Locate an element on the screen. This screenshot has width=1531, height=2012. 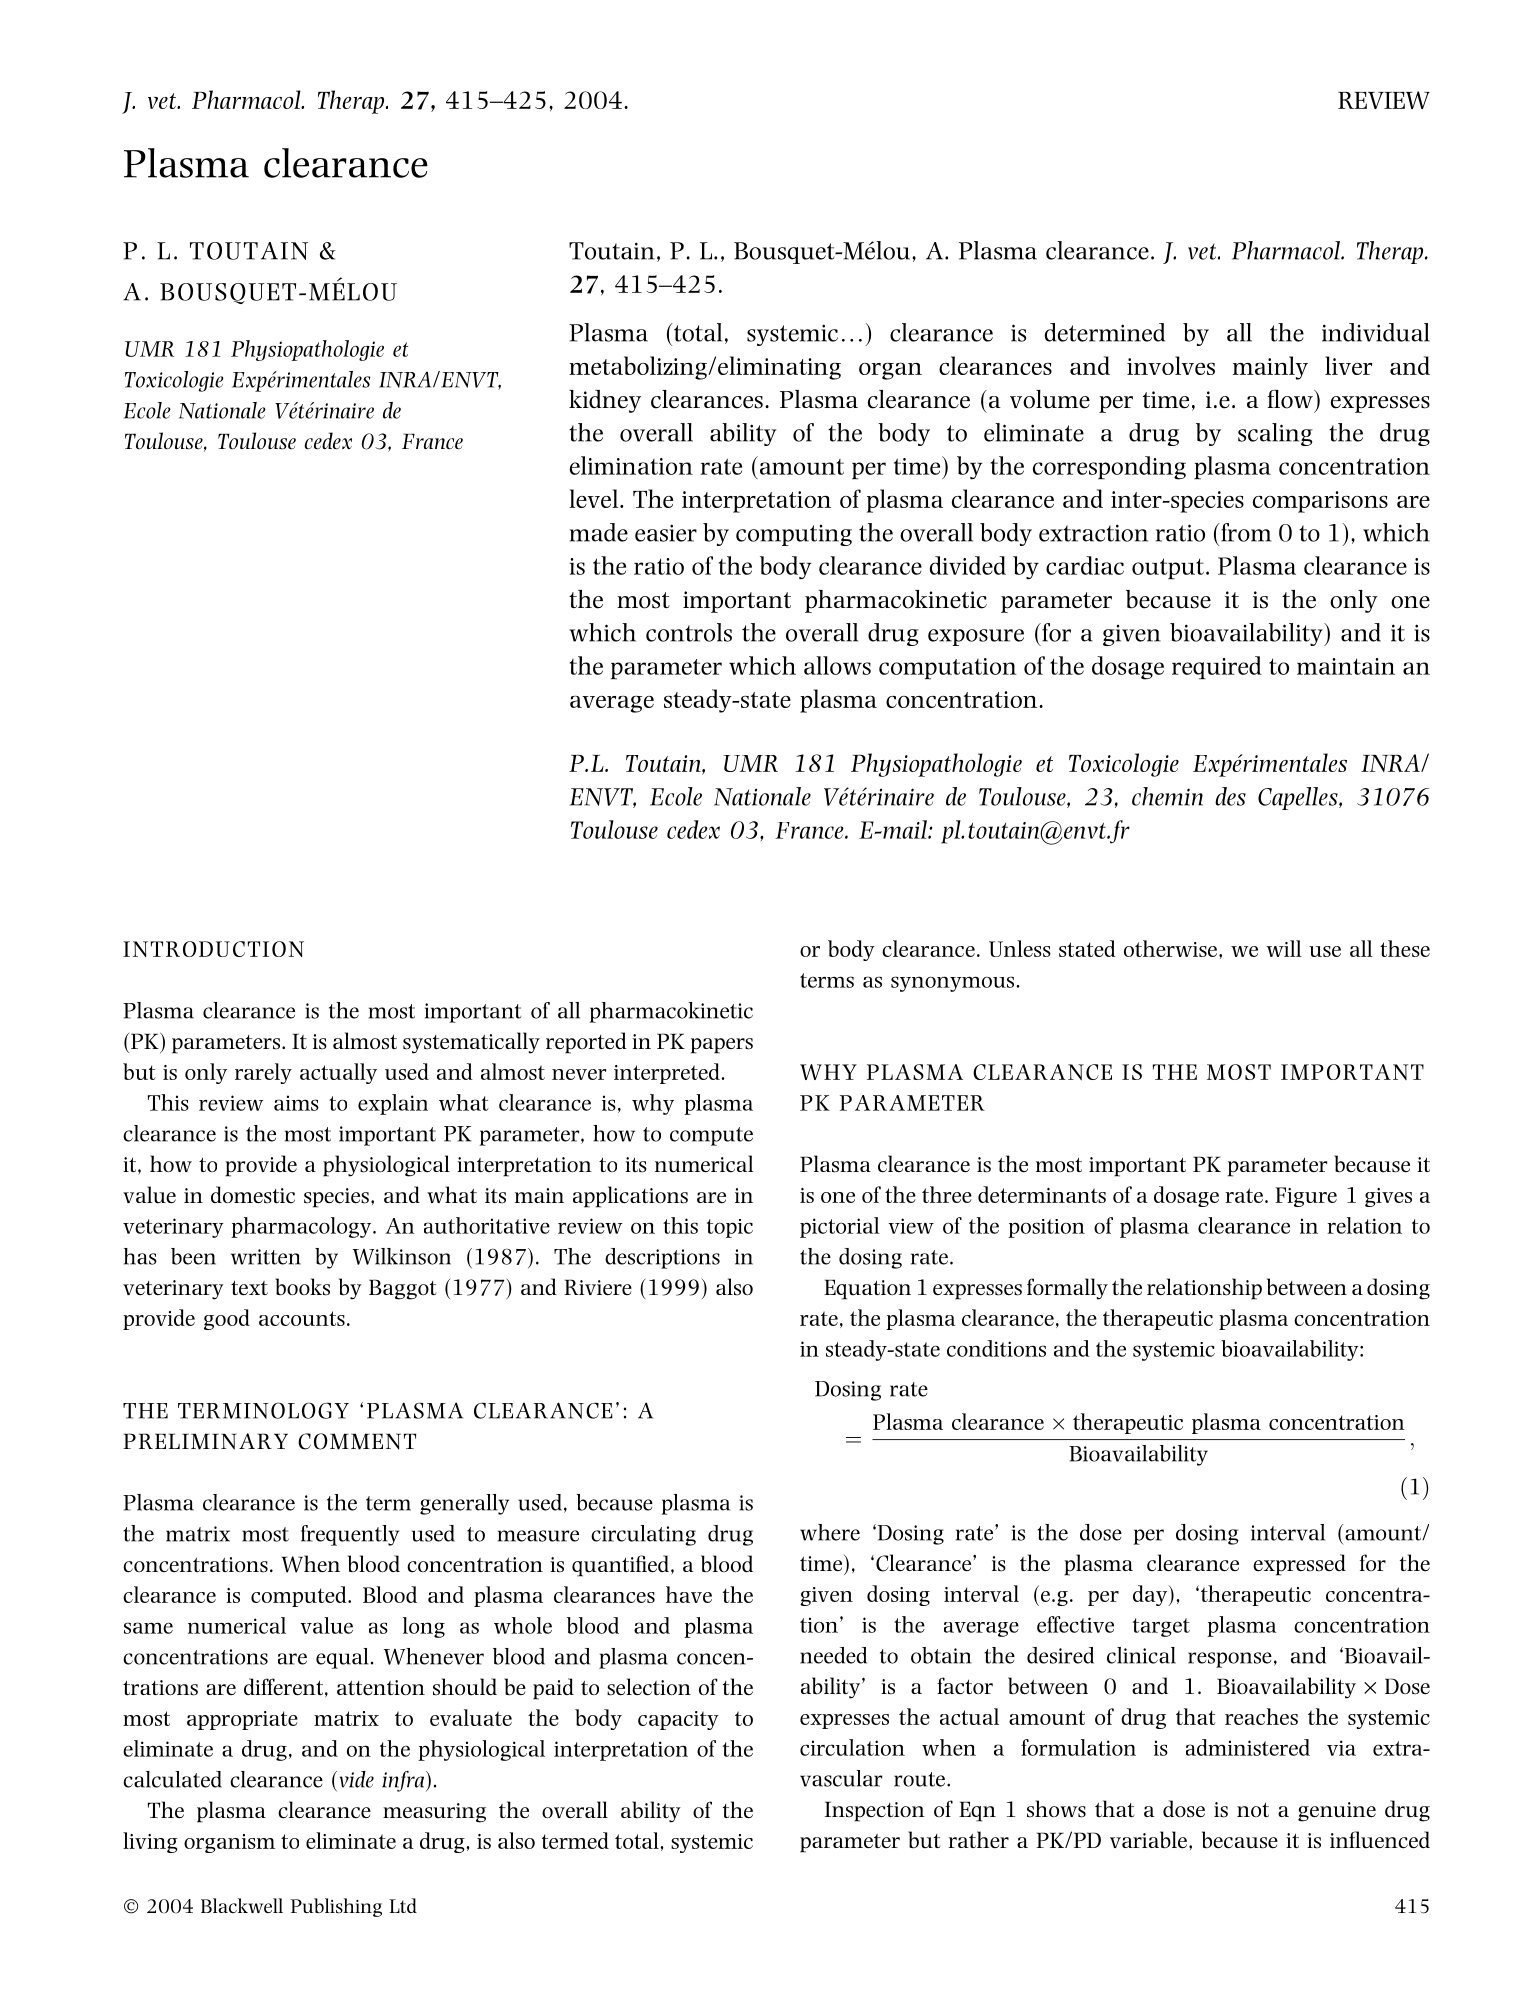
will is located at coordinates (1284, 948).
